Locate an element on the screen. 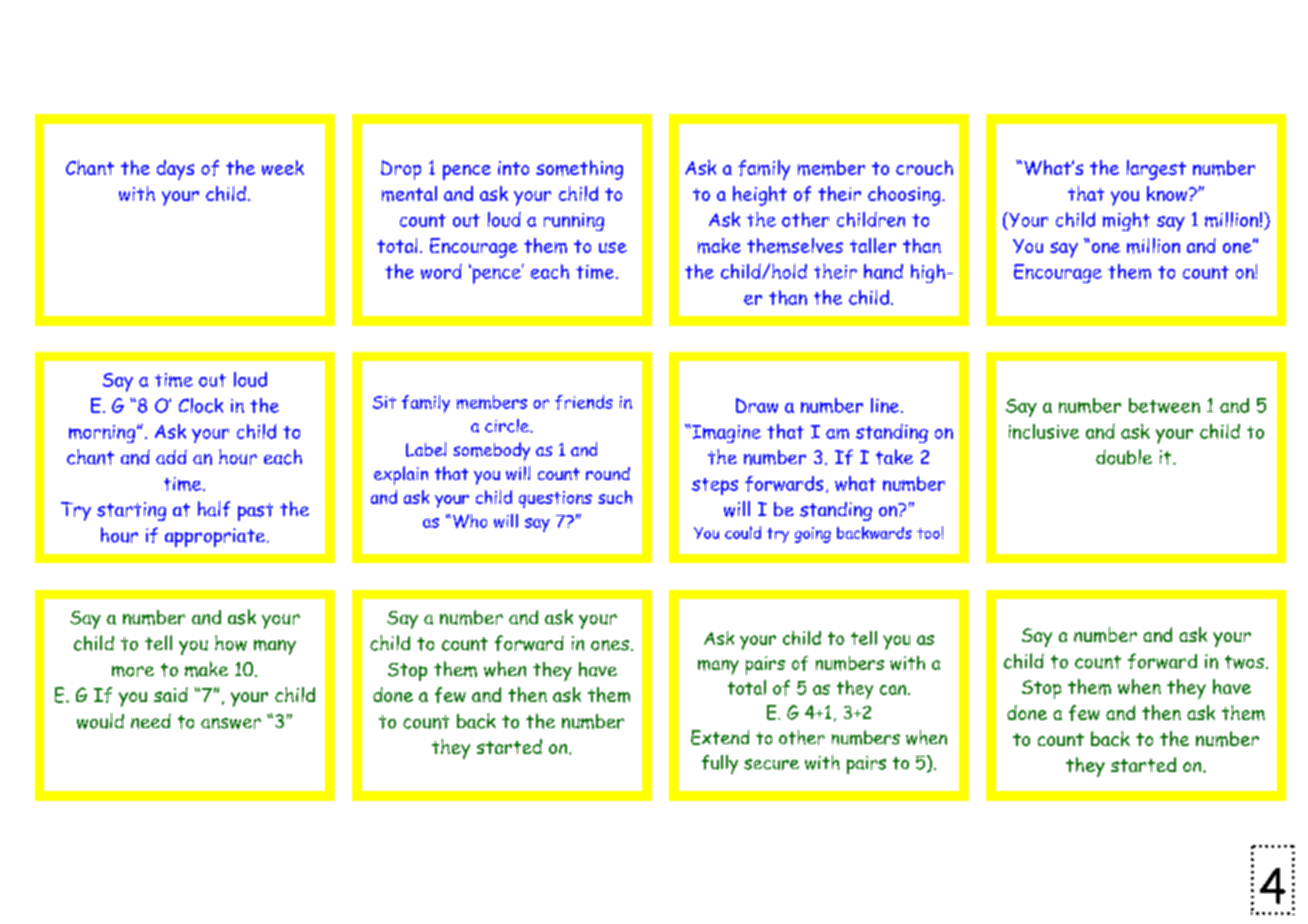 Image resolution: width=1308 pixels, height=924 pixels. too is located at coordinates (928, 533).
